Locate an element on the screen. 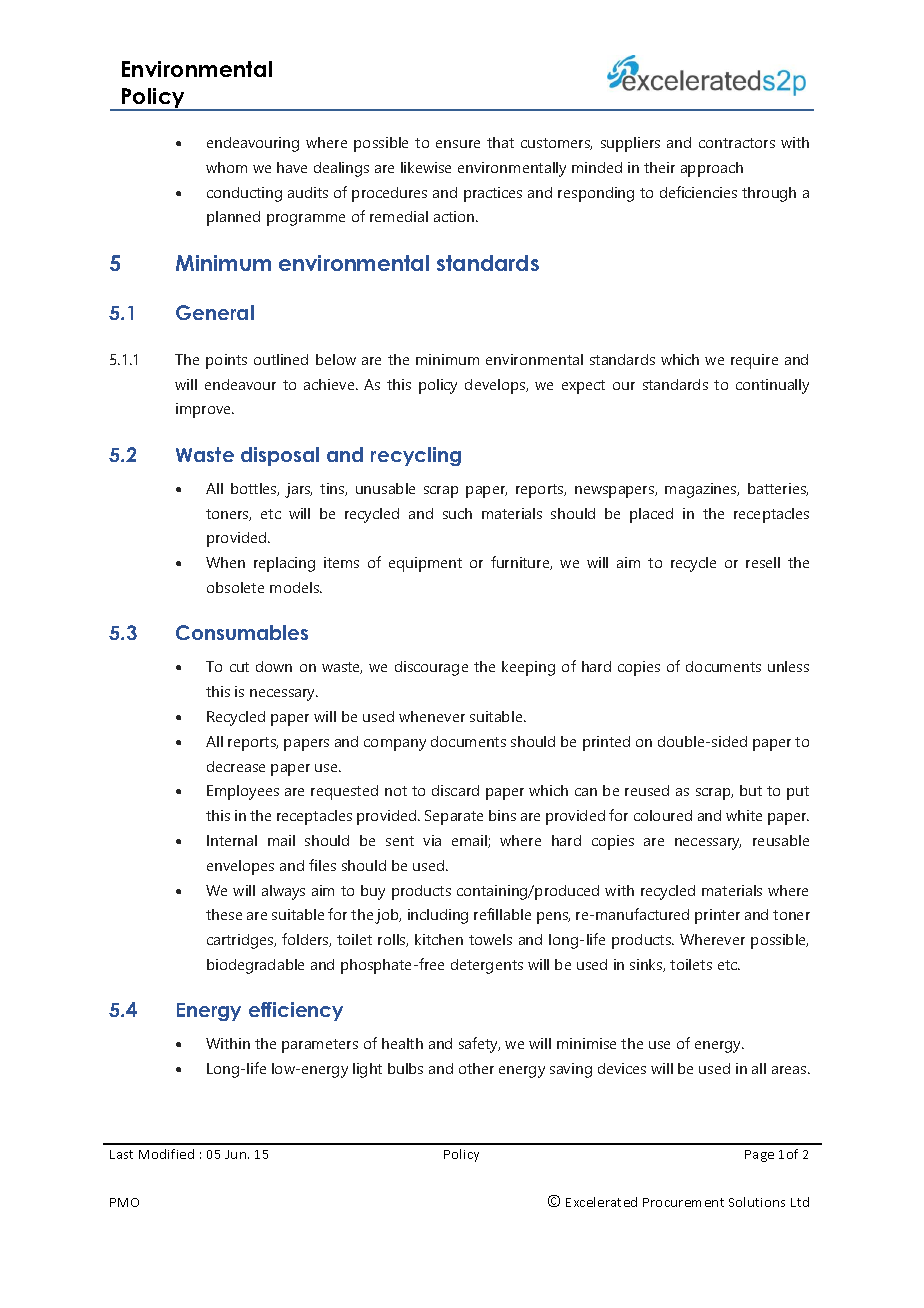  obsolete is located at coordinates (235, 587).
